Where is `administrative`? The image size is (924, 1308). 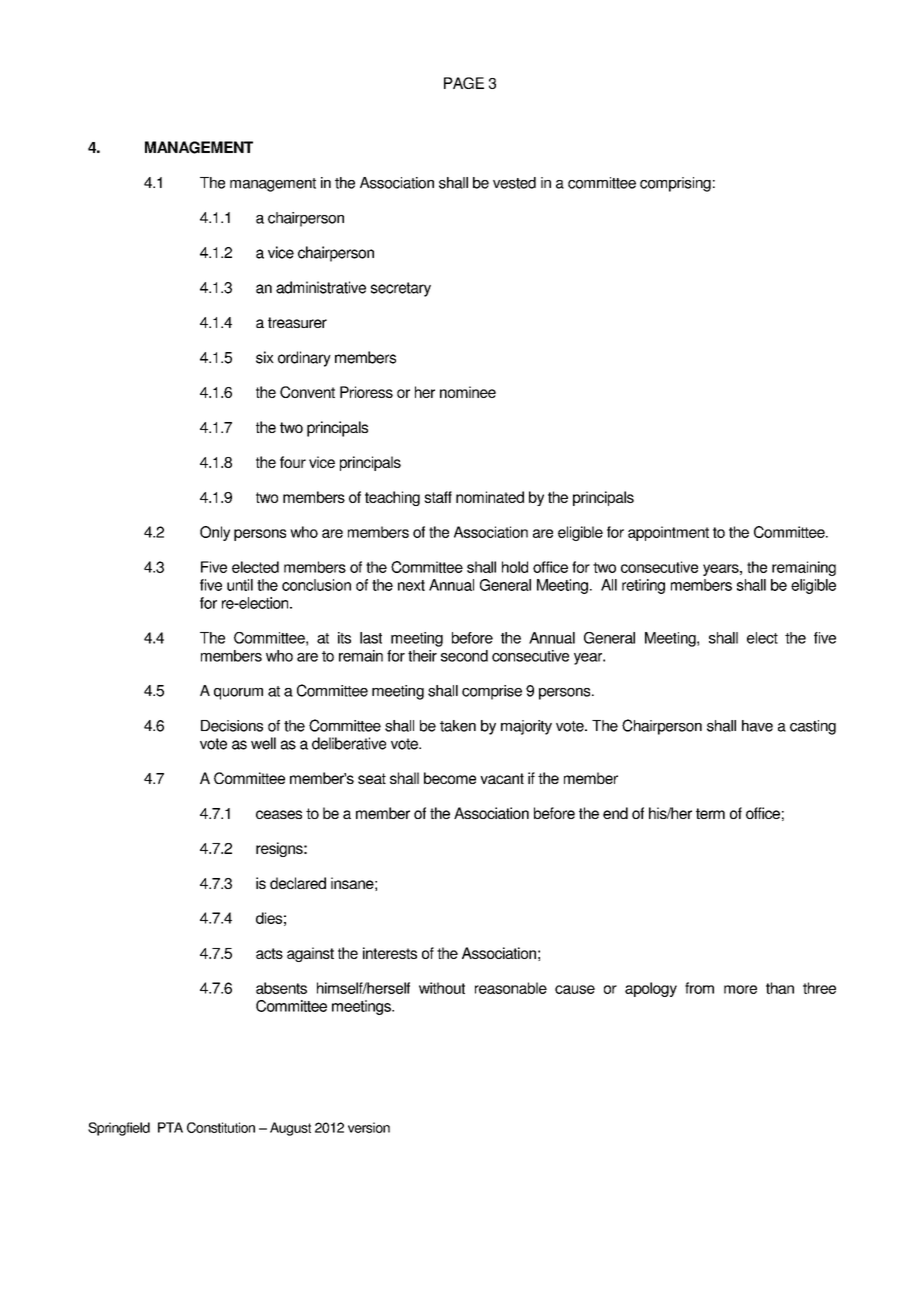
administrative is located at coordinates (321, 287).
